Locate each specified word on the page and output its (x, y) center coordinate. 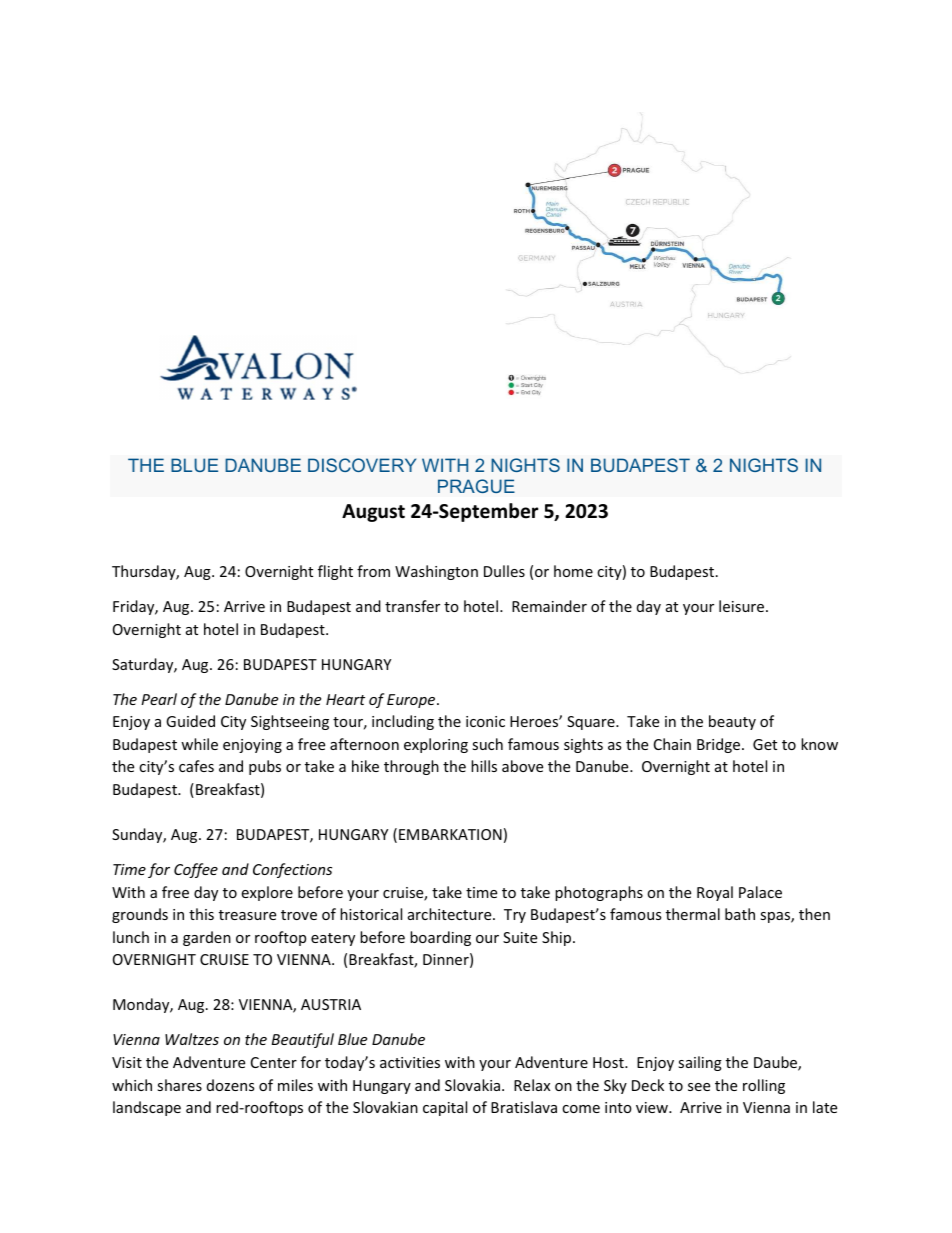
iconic (485, 721)
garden (207, 938)
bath (740, 914)
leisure (741, 606)
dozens (230, 1085)
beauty (732, 722)
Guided (190, 721)
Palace (760, 892)
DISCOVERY (362, 465)
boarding (440, 938)
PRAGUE (476, 486)
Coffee (196, 870)
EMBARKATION (450, 834)
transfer (412, 606)
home (573, 571)
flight (335, 572)
